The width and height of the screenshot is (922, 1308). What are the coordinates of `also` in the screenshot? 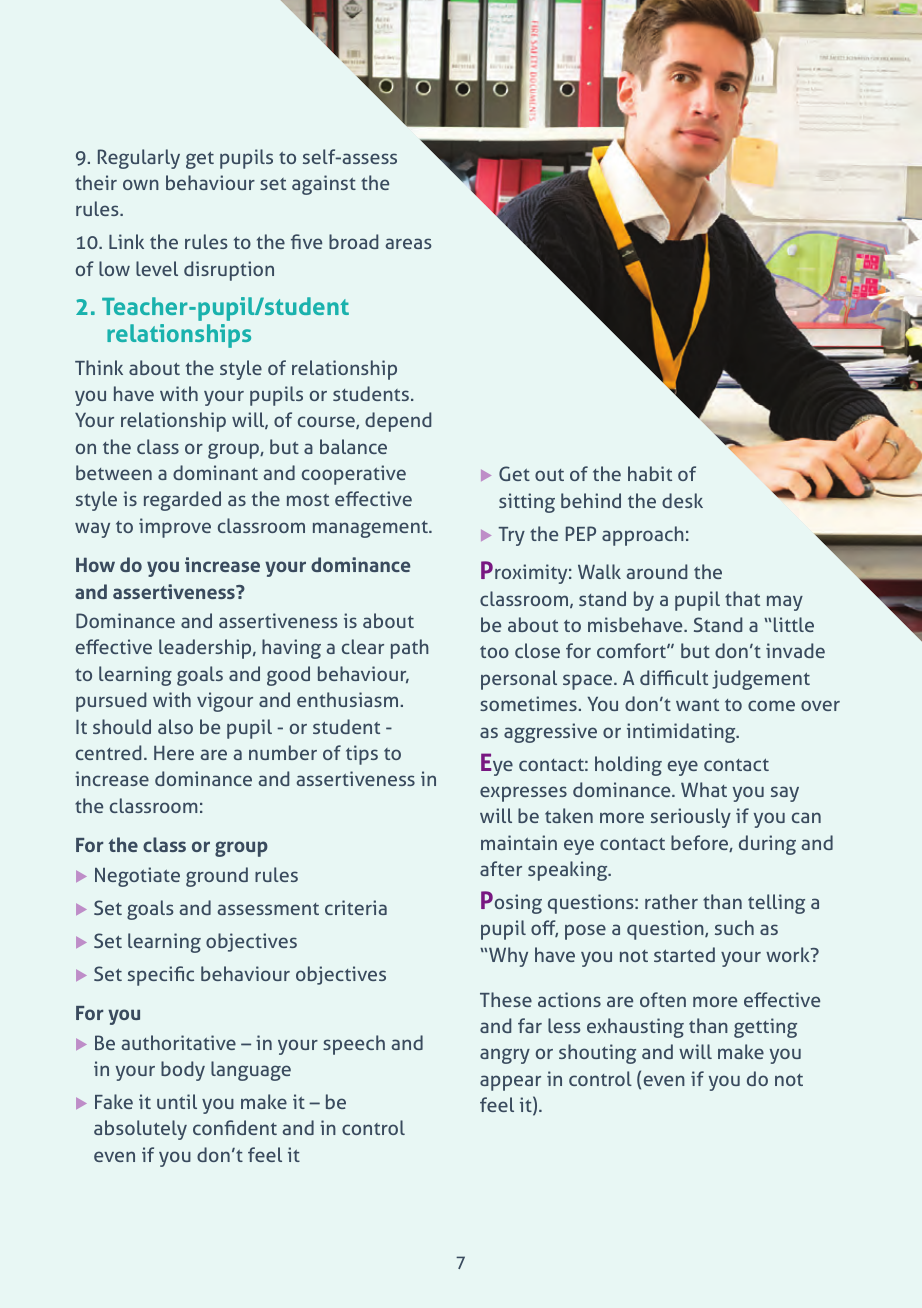 It's located at (175, 726).
